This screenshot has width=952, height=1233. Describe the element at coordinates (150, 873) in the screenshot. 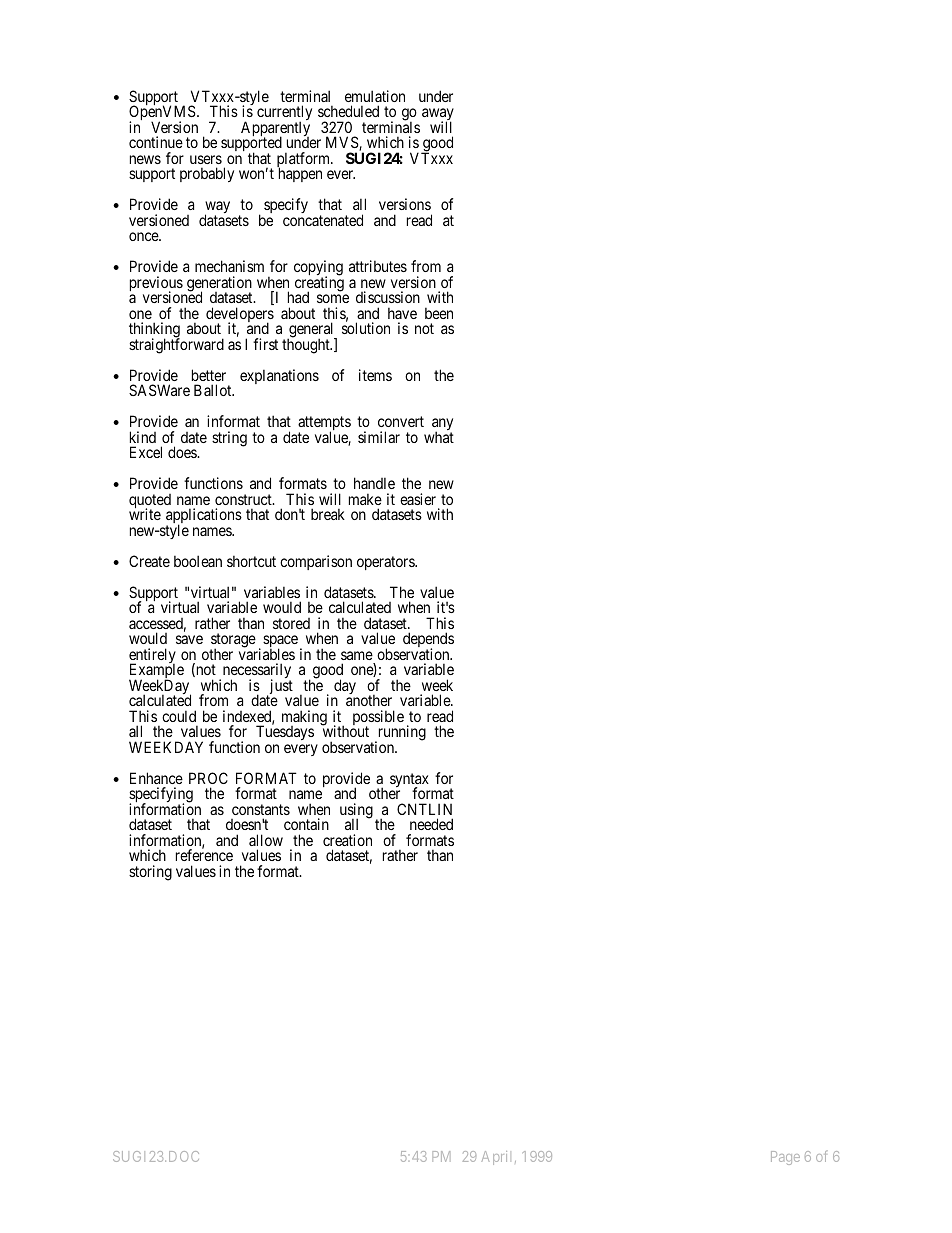

I see `storing` at that location.
